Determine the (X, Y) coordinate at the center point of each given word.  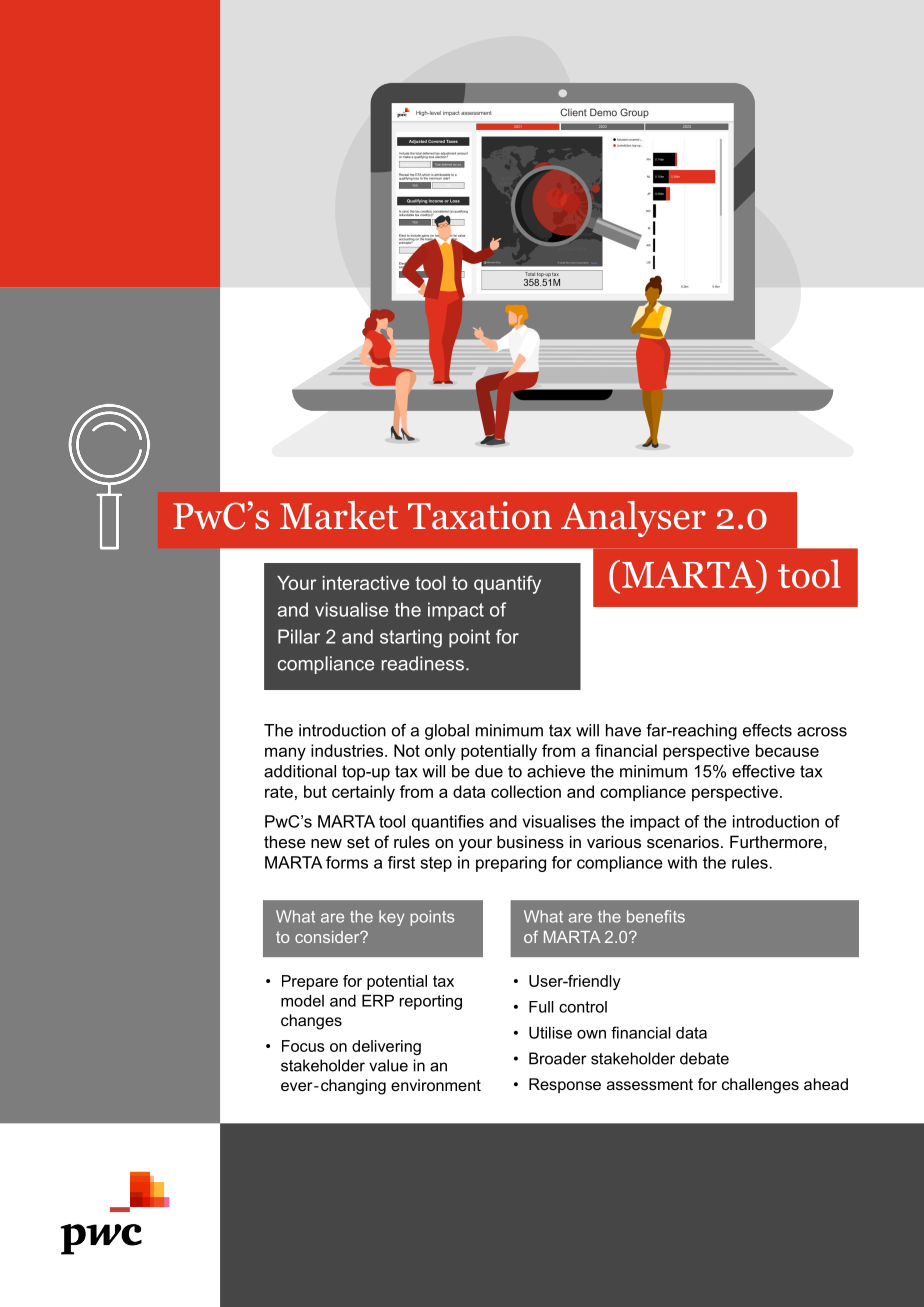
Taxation (480, 515)
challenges (760, 1086)
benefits (656, 916)
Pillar (299, 636)
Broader (558, 1058)
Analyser (633, 519)
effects (767, 730)
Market (339, 515)
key (391, 918)
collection (526, 791)
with (682, 862)
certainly (363, 793)
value (388, 1065)
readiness (423, 663)
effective (763, 771)
